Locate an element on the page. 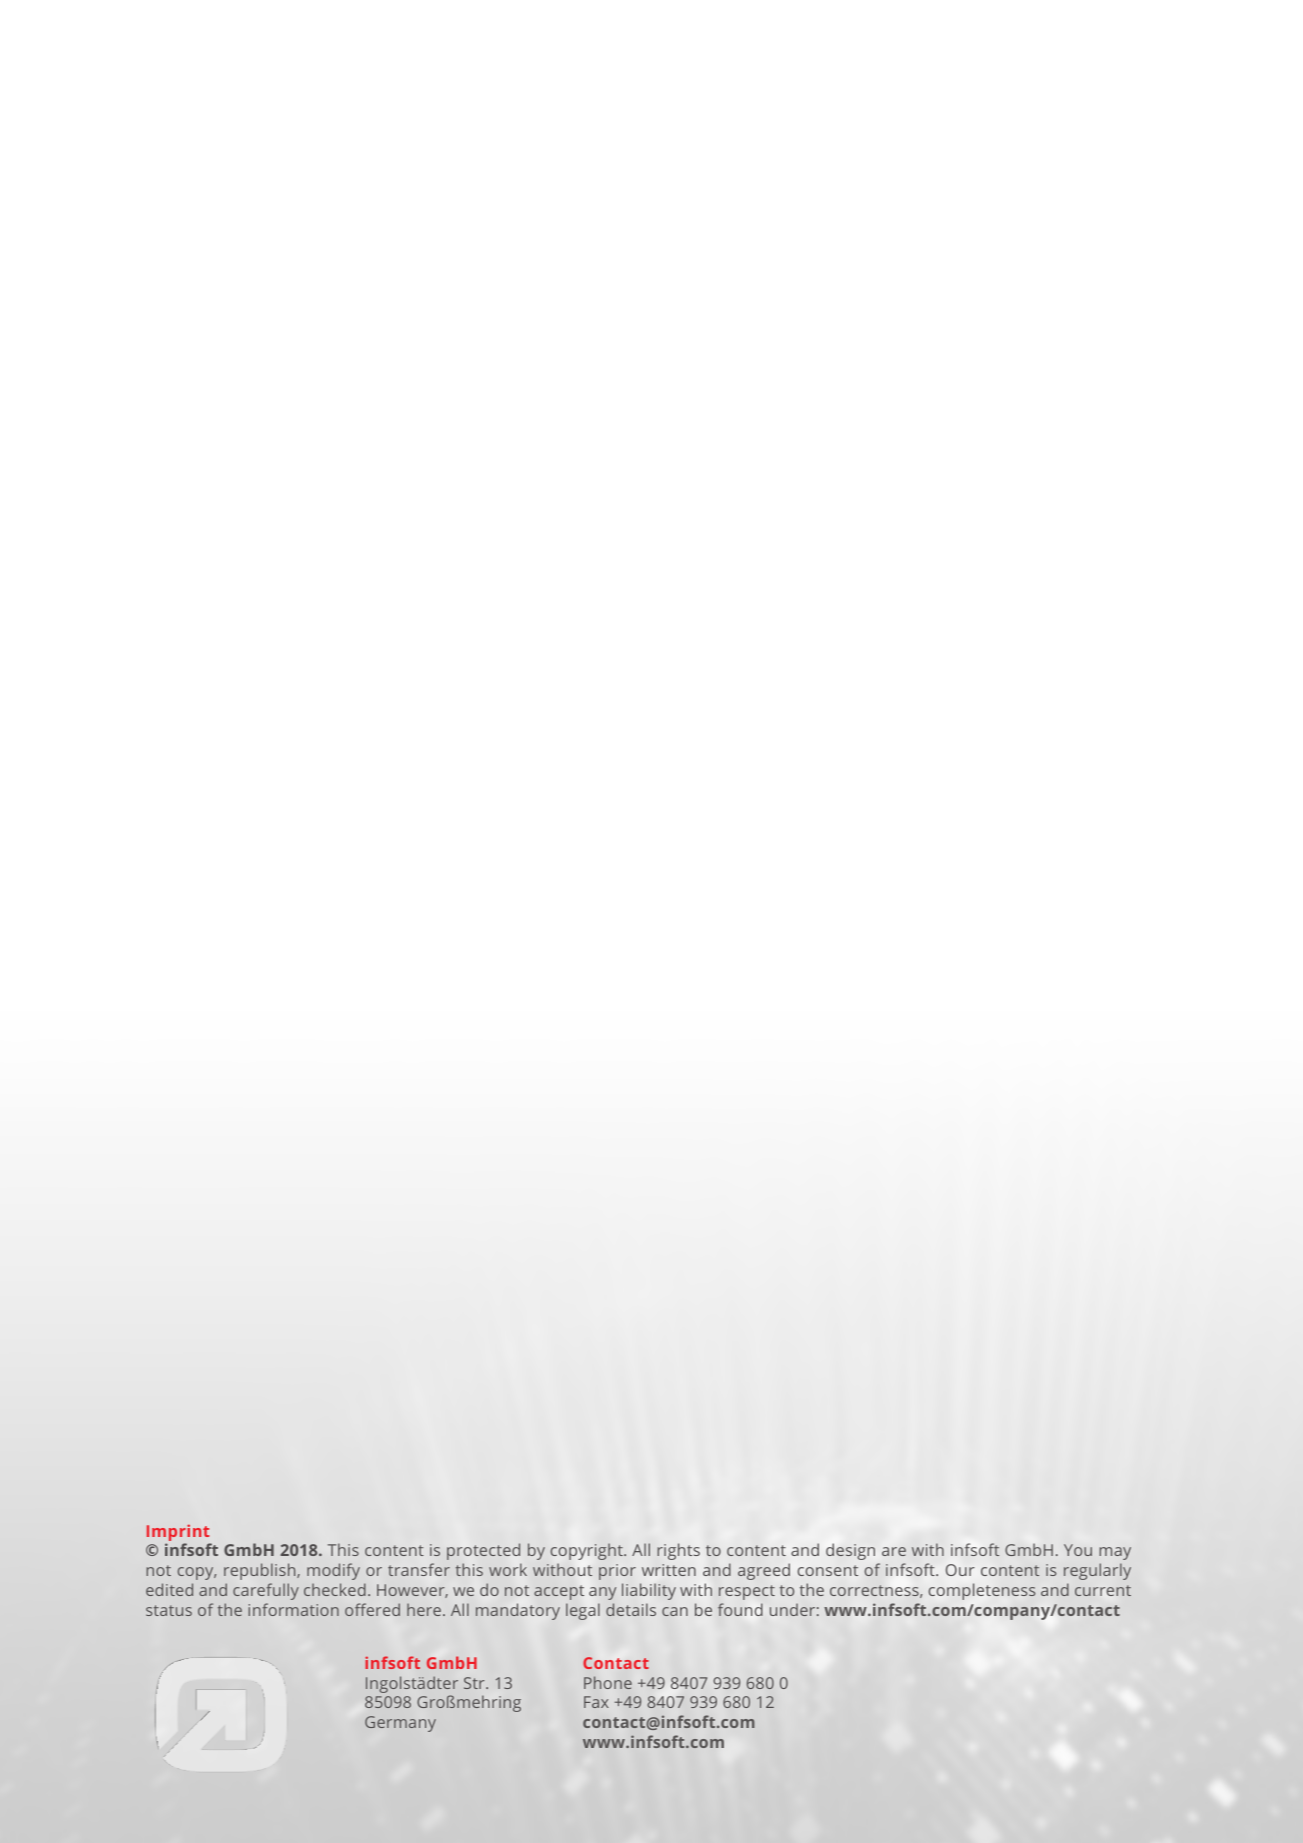 This document has height=1843, width=1303. found is located at coordinates (740, 1609).
